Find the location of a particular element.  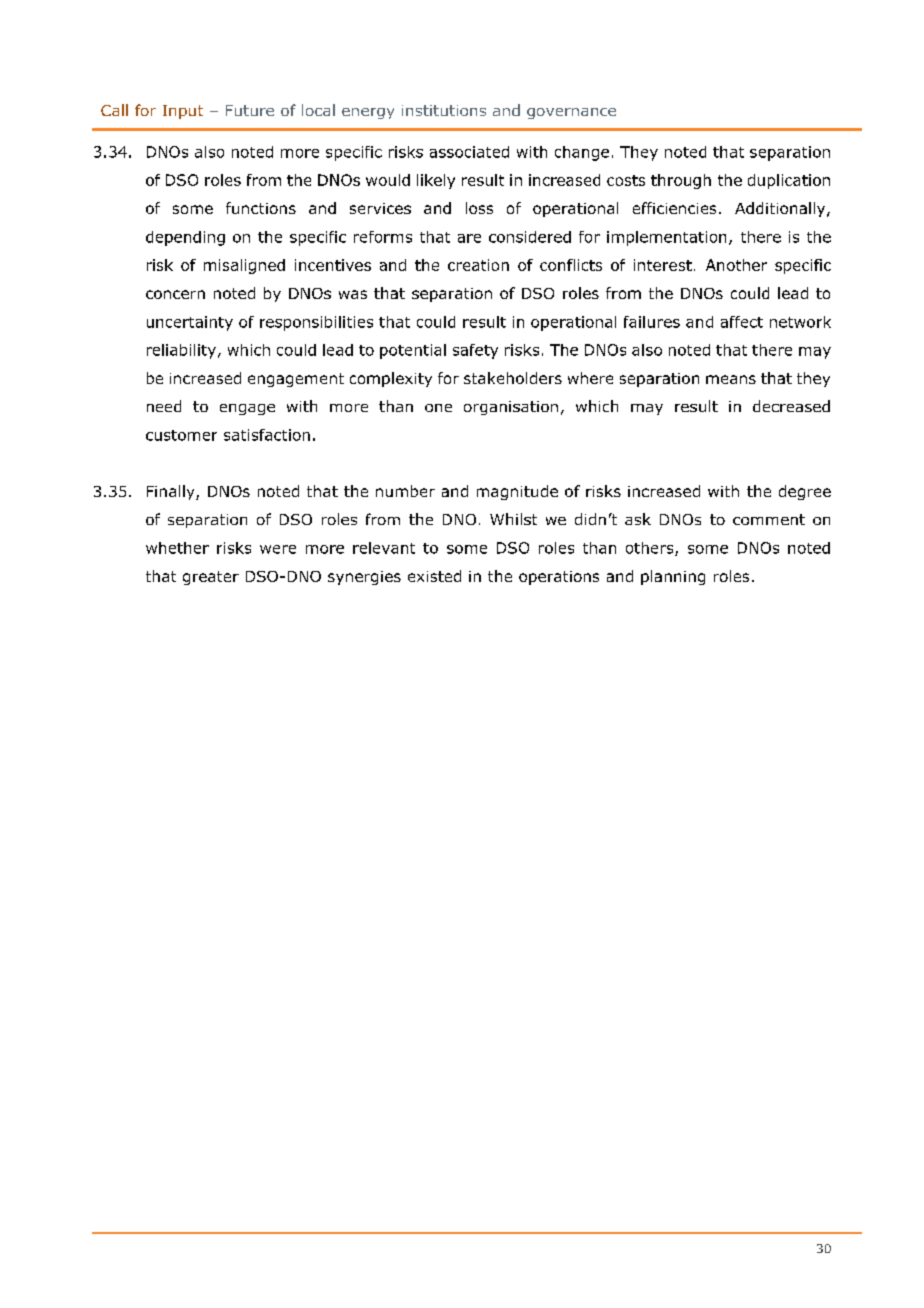

institutions is located at coordinates (444, 110).
